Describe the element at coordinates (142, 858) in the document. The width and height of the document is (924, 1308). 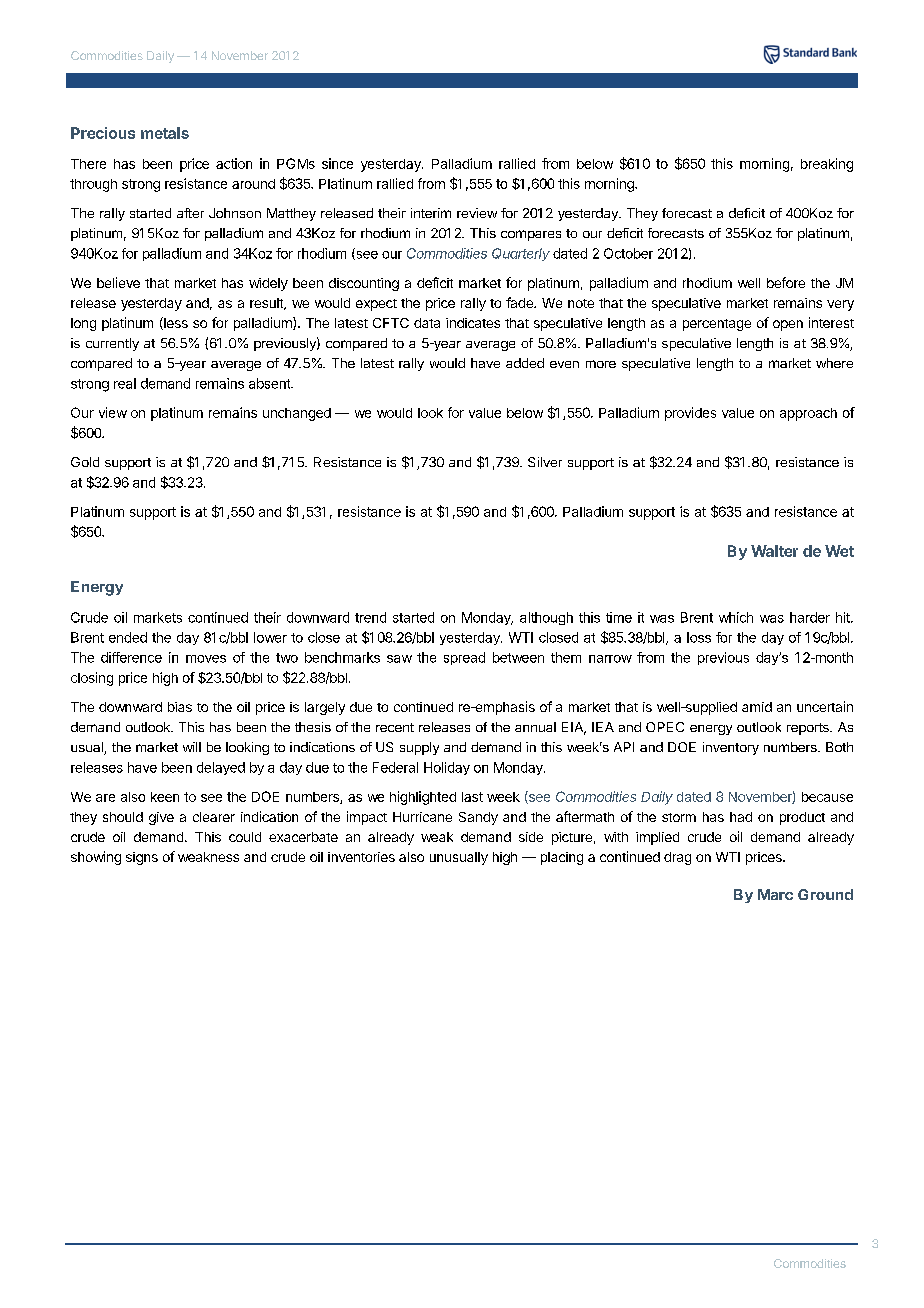
I see `signs` at that location.
